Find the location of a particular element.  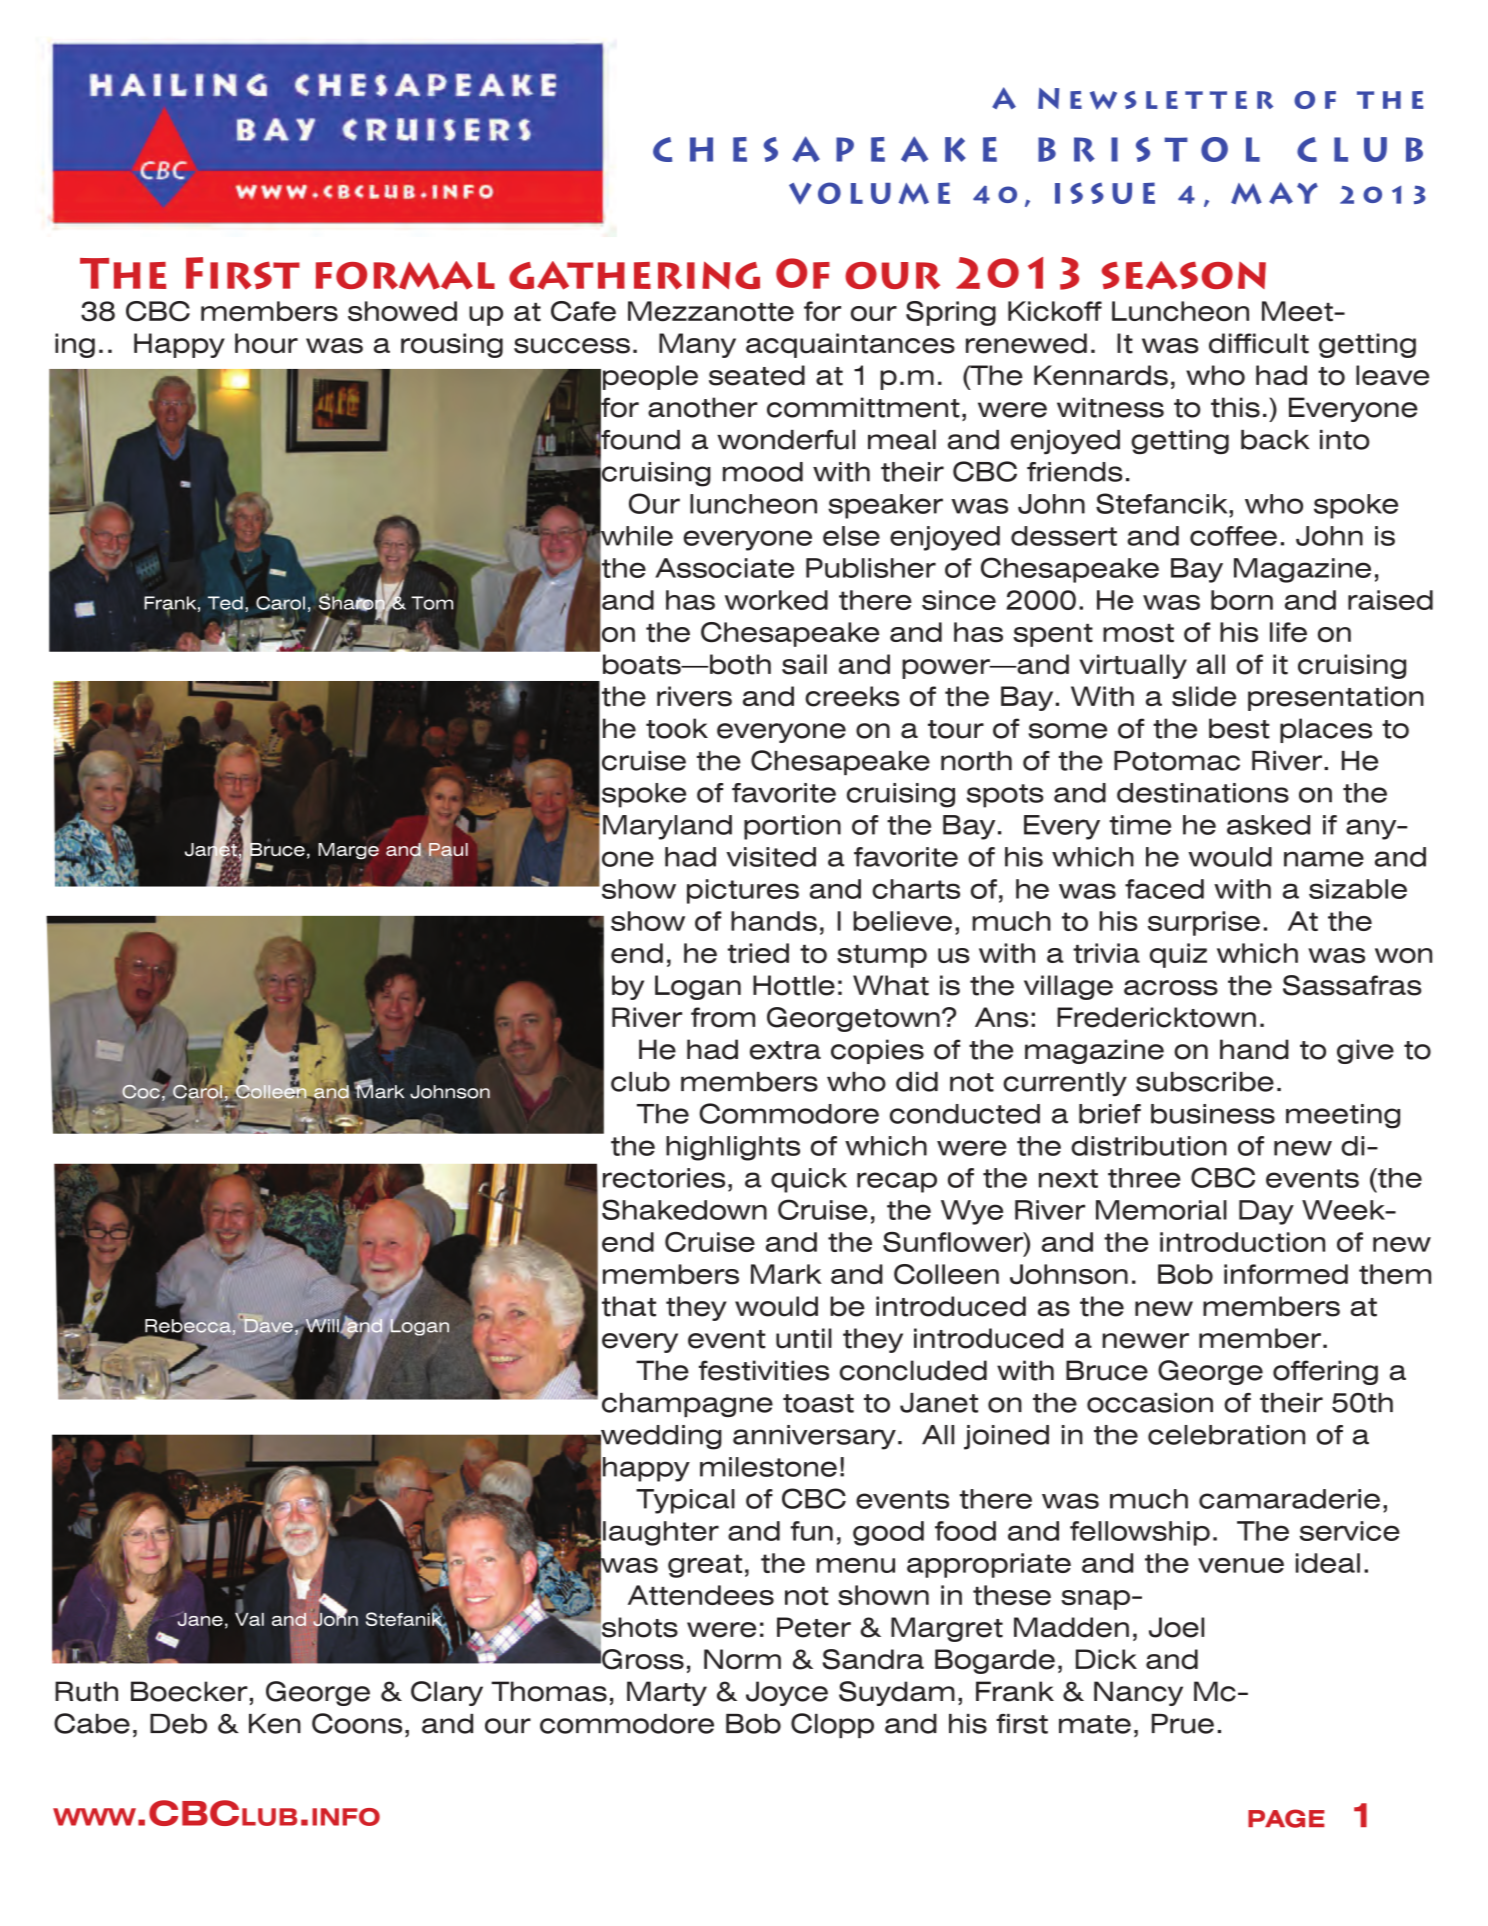

across is located at coordinates (1171, 988).
